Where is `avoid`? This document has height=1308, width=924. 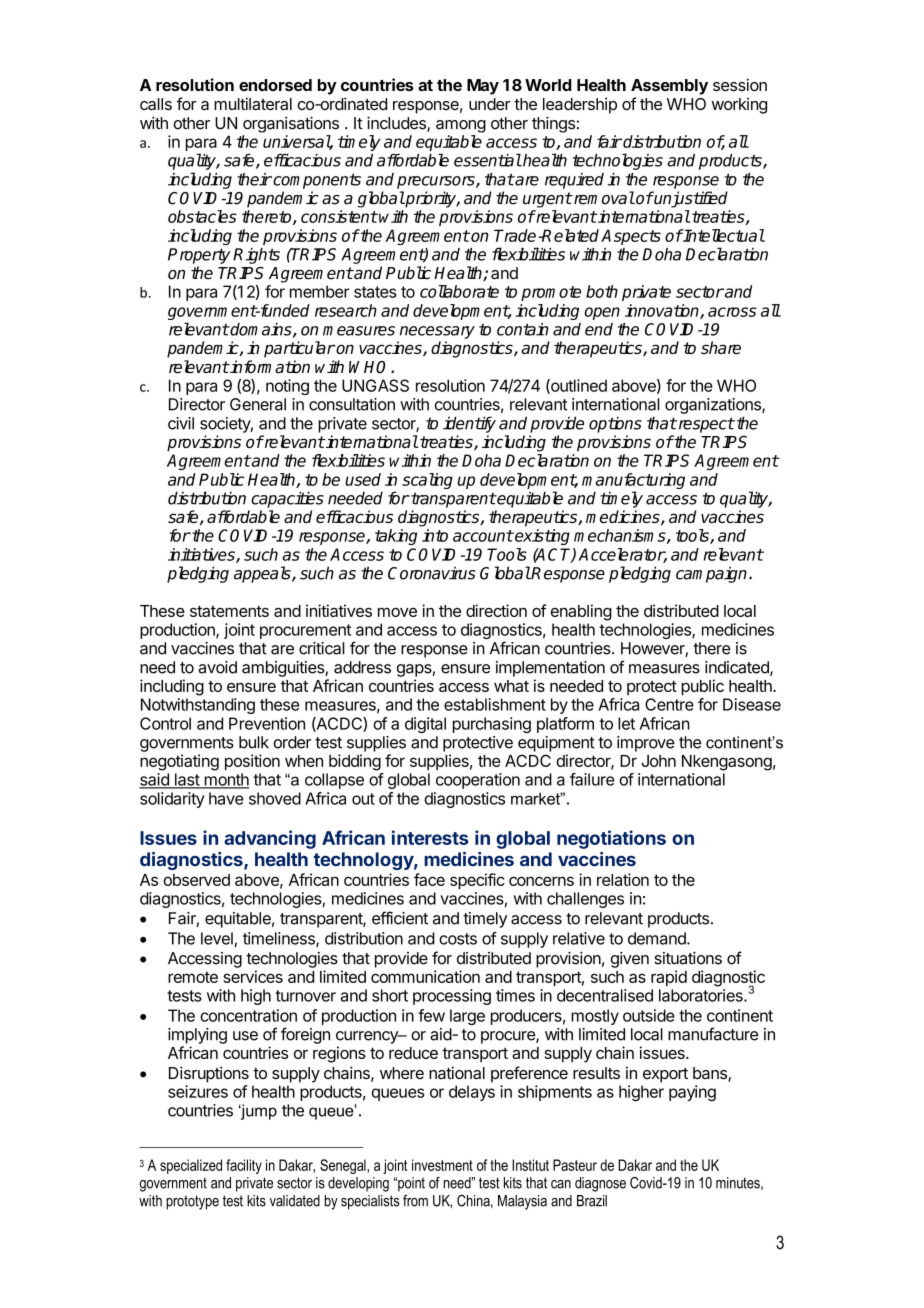 avoid is located at coordinates (217, 667).
